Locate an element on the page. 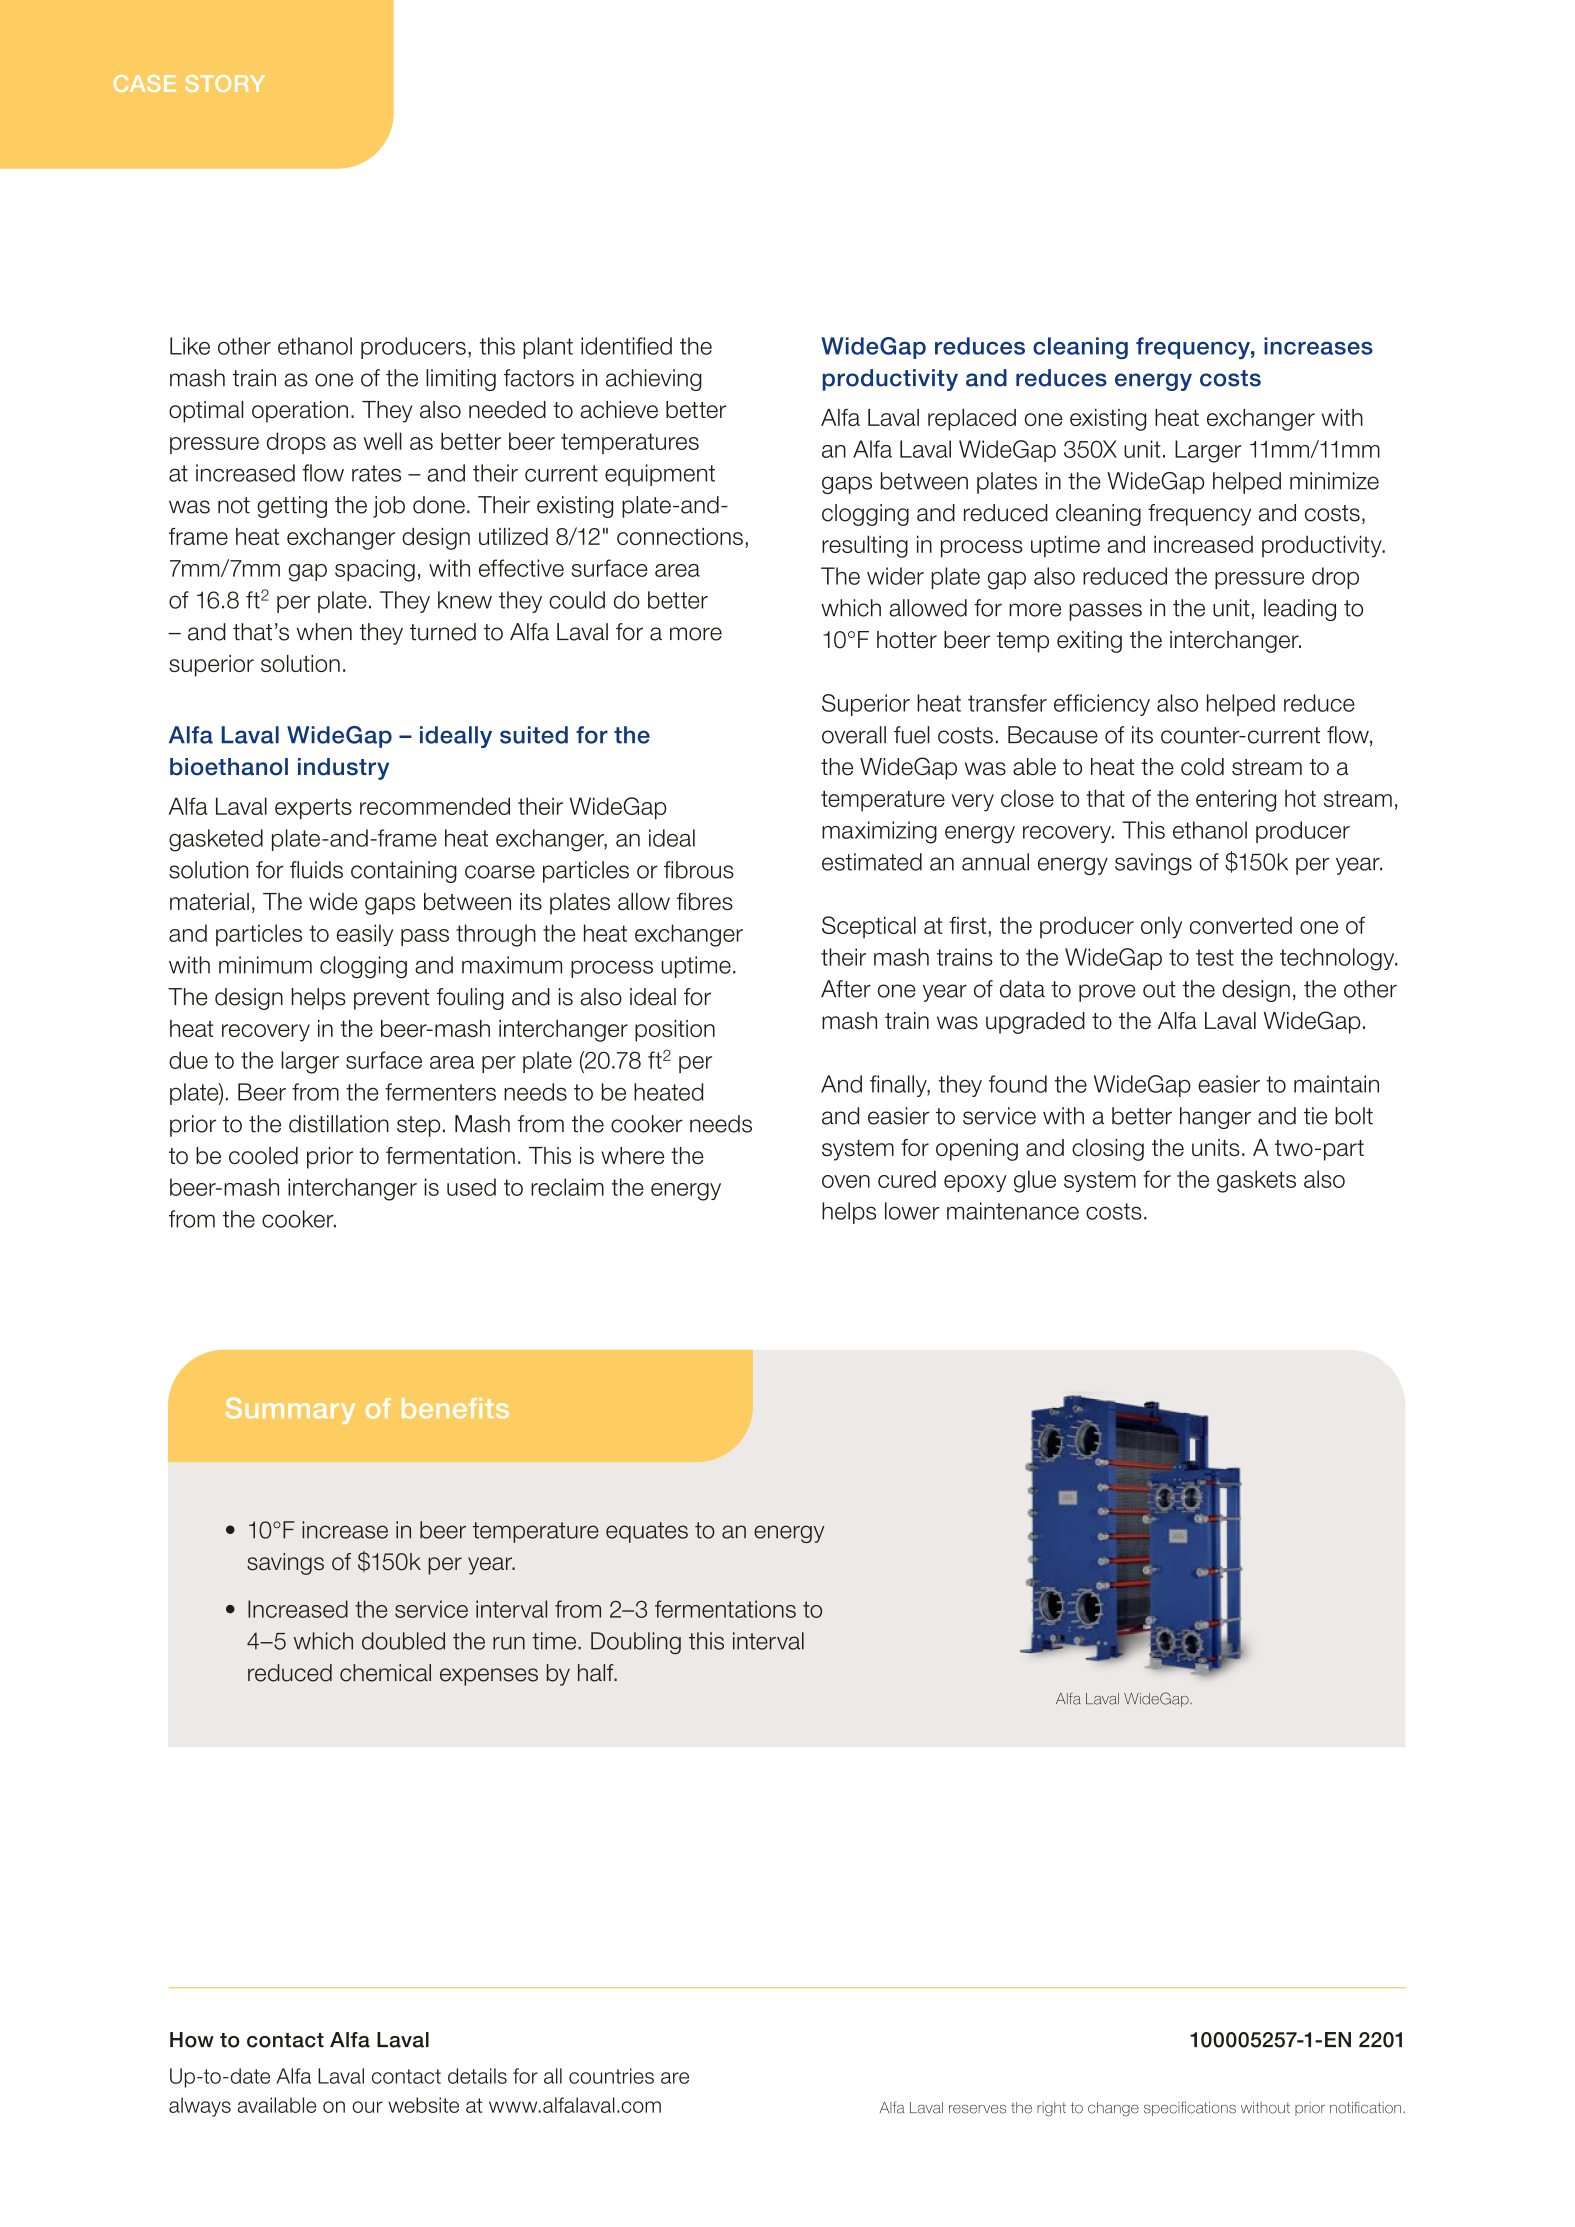 Image resolution: width=1575 pixels, height=2227 pixels. minimize is located at coordinates (1334, 481).
